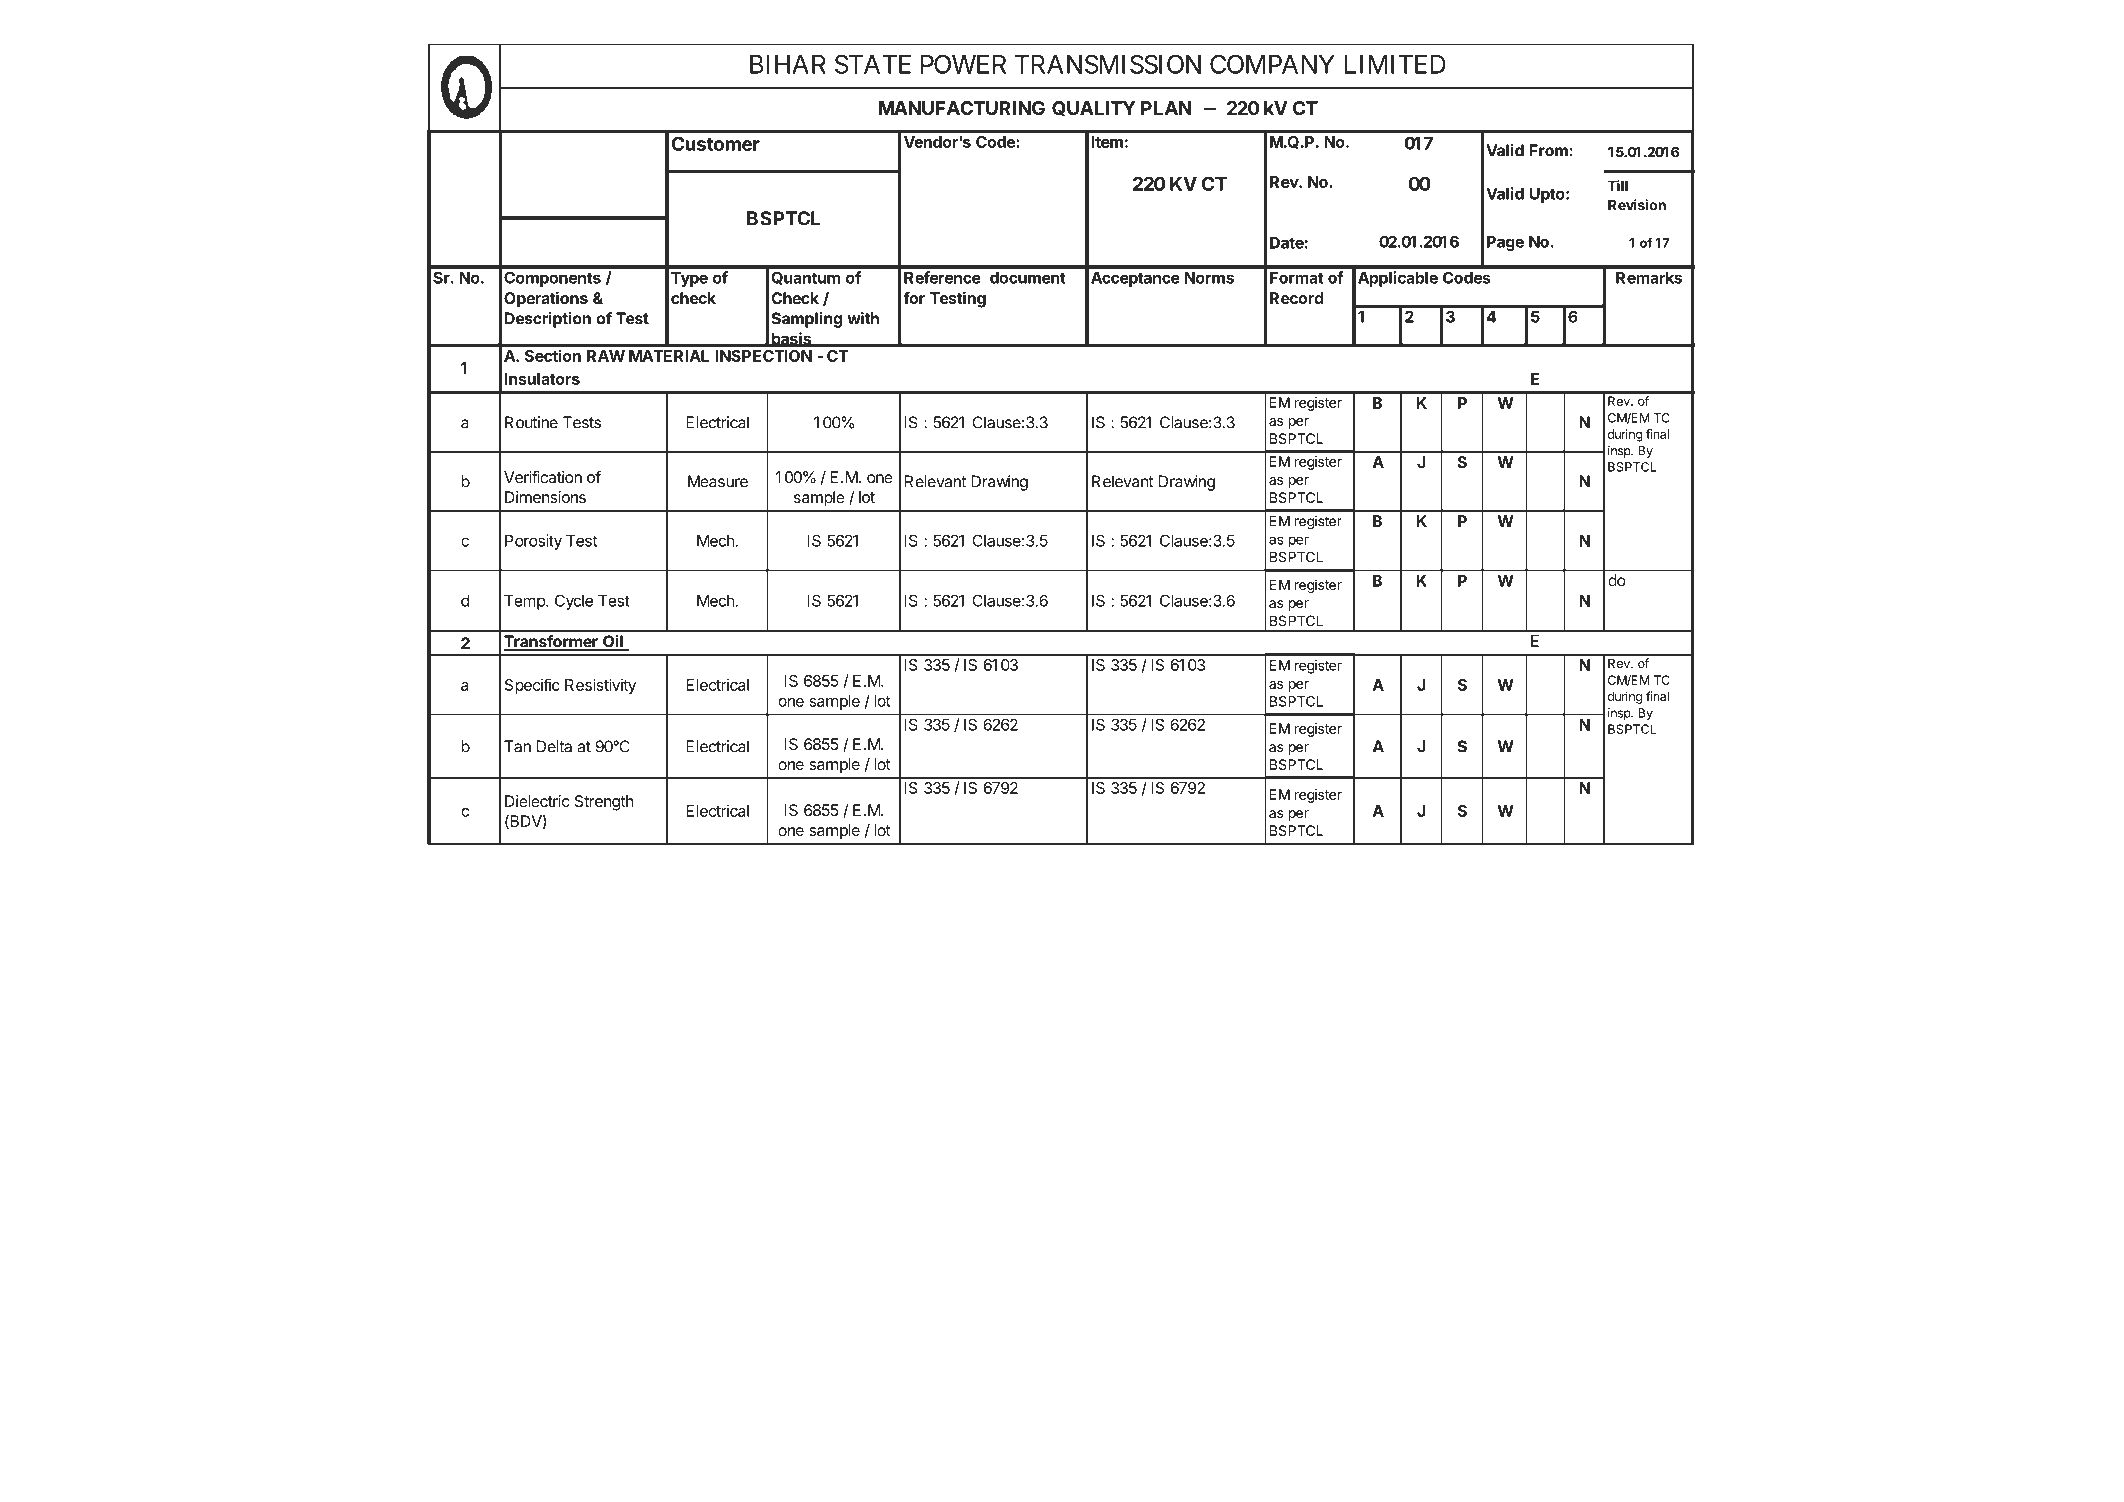 The image size is (2124, 1502). I want to click on Measure, so click(718, 481).
